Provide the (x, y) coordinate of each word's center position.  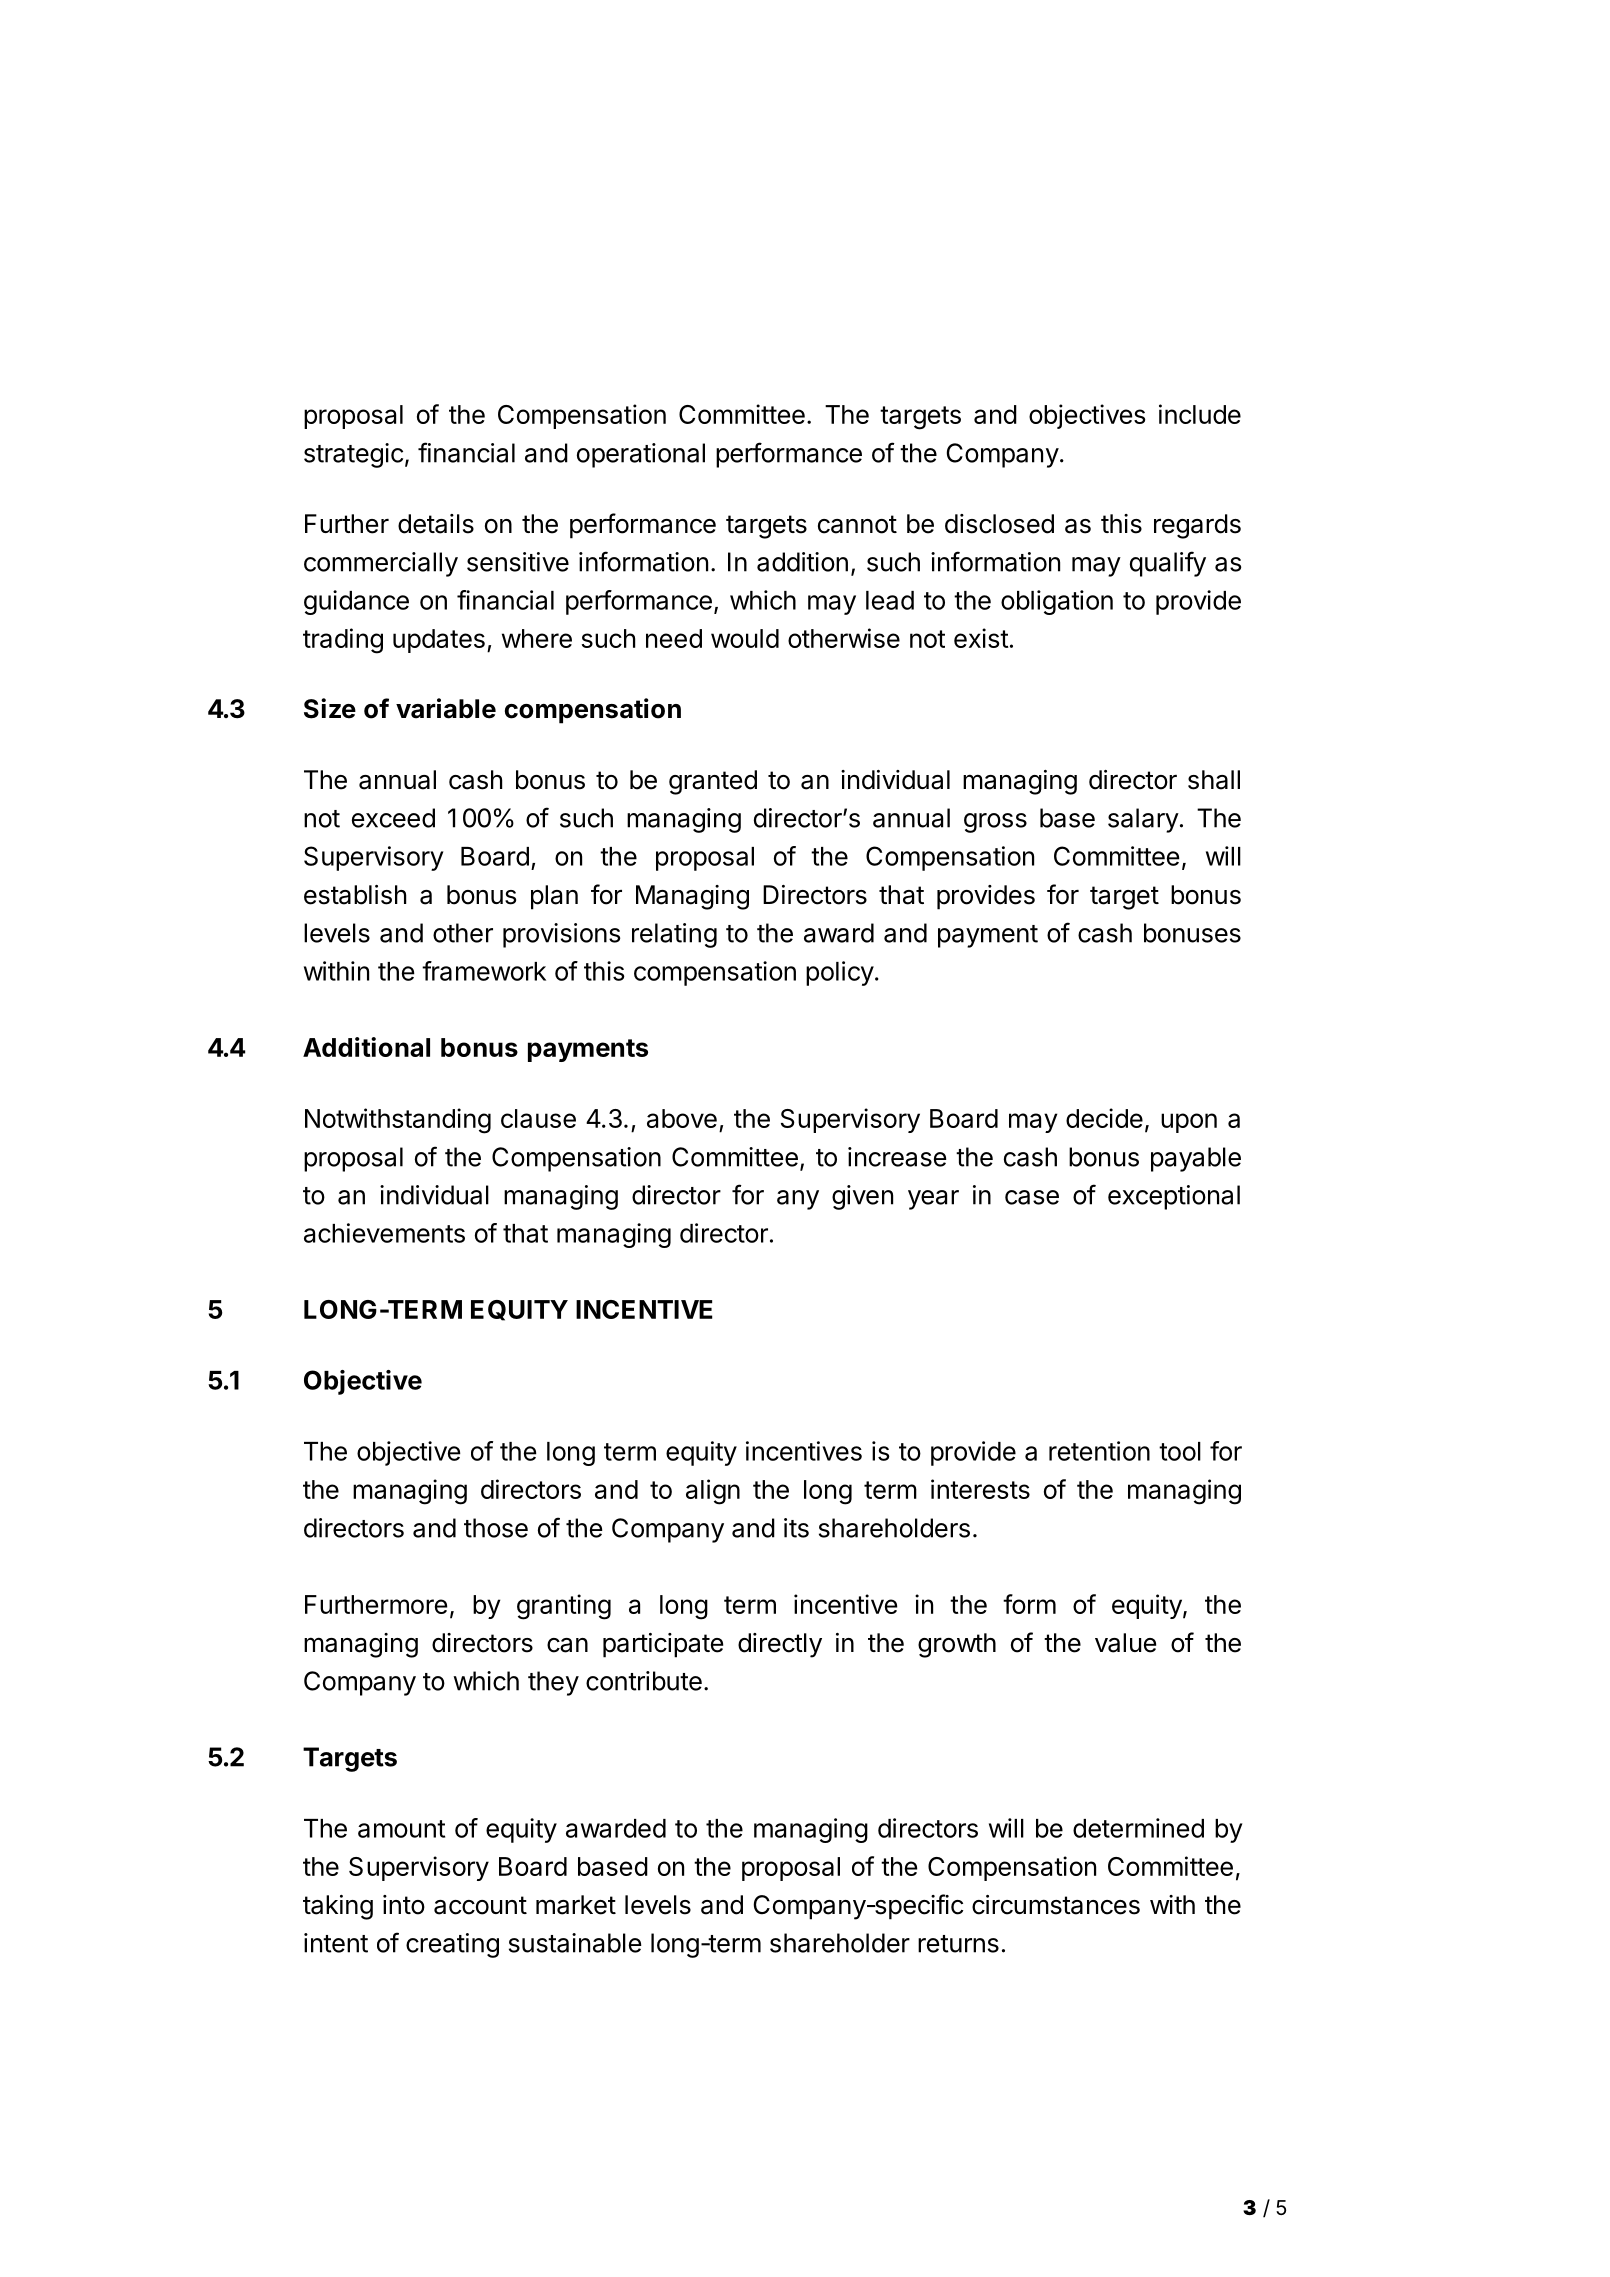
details (436, 524)
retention (1099, 1451)
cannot (857, 524)
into (404, 1905)
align (713, 1492)
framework (484, 971)
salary (1143, 820)
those (496, 1528)
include (1200, 414)
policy (840, 973)
